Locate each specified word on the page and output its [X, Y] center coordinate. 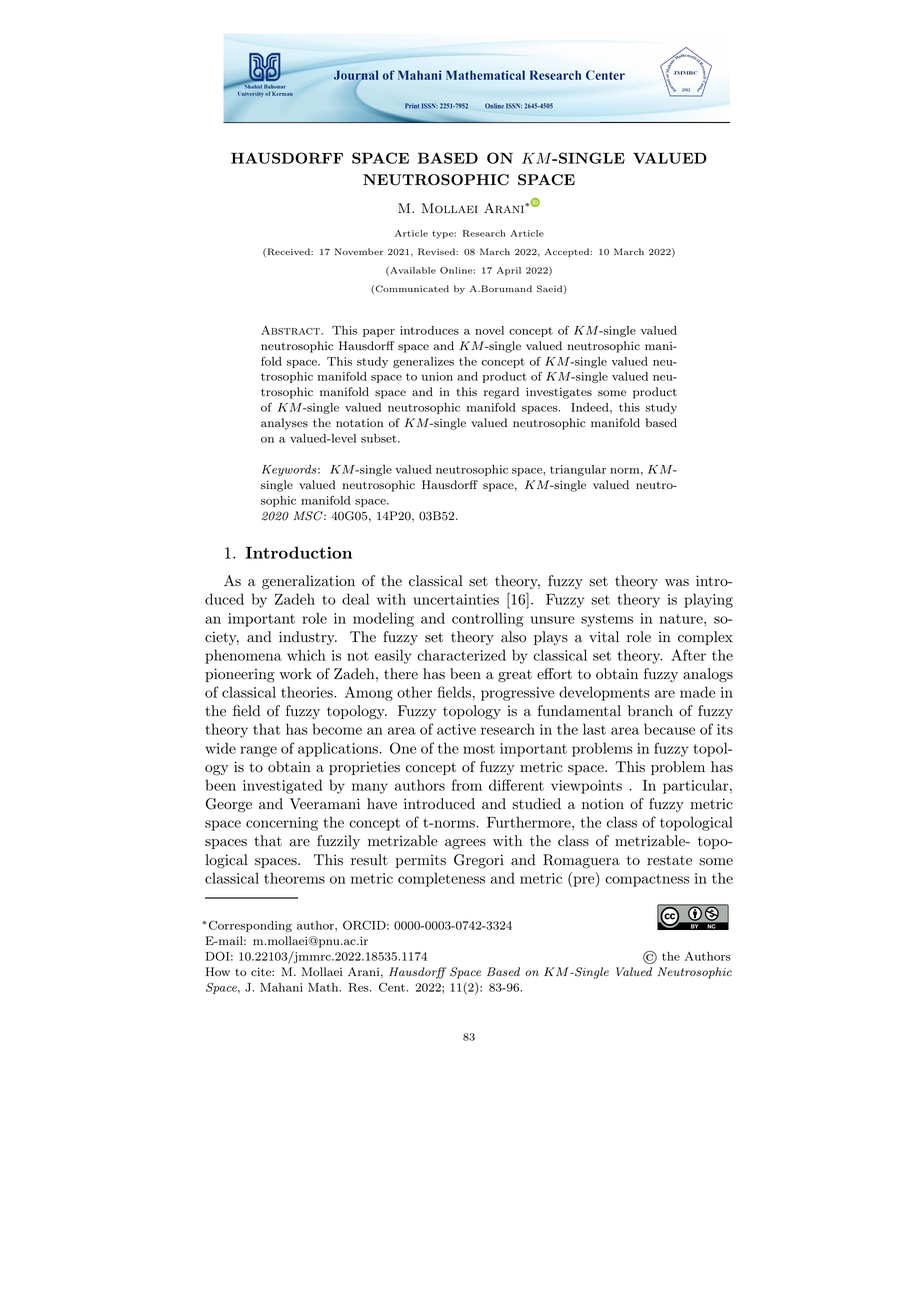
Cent [392, 987]
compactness [647, 880]
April [509, 271]
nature [682, 619]
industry [308, 638]
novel [489, 330]
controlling [488, 619]
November [359, 251]
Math [324, 987]
